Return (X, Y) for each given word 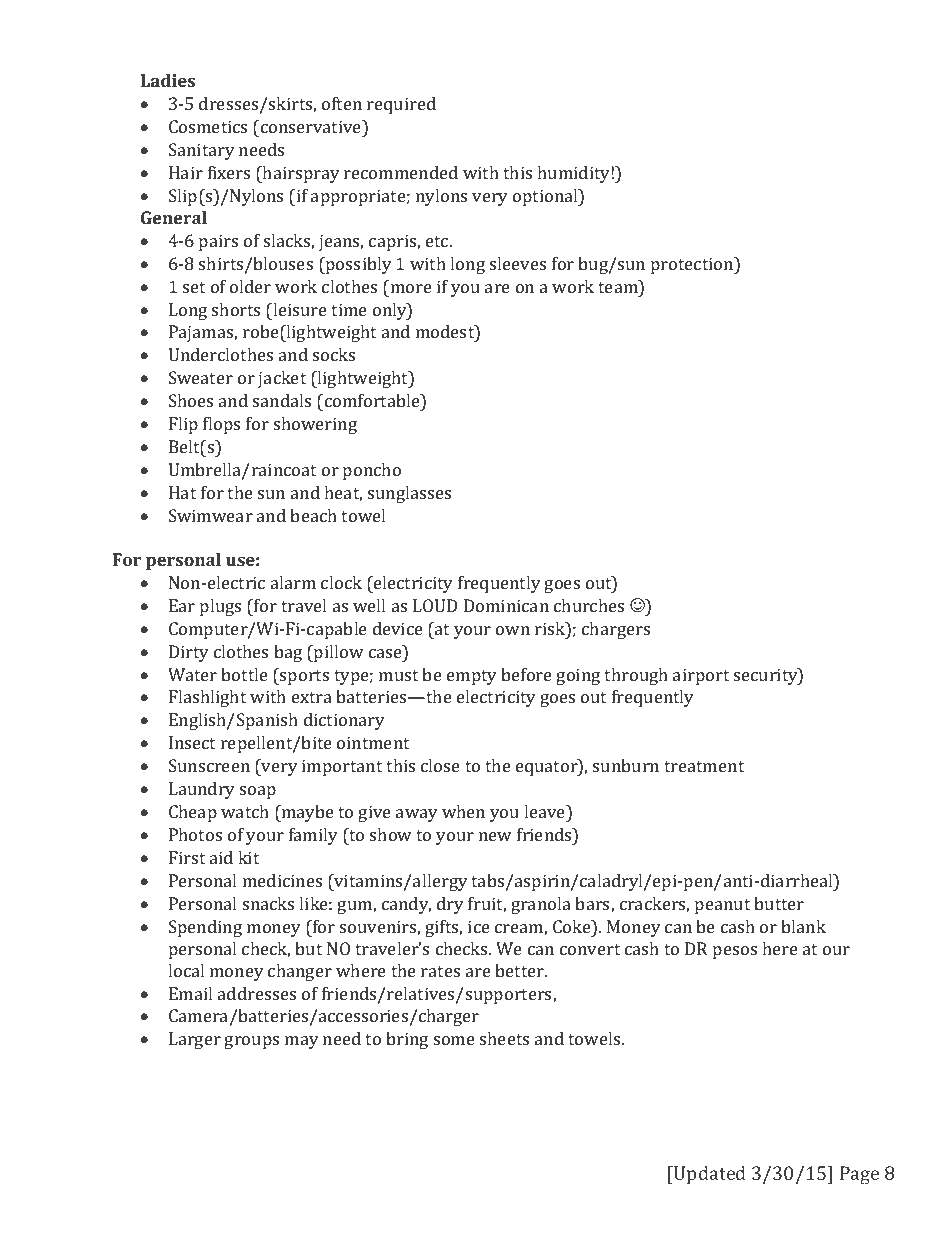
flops (221, 425)
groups (251, 1042)
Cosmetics (208, 126)
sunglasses (409, 494)
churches (589, 605)
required (401, 105)
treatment (704, 766)
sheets (504, 1038)
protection (693, 265)
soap (258, 792)
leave (546, 811)
